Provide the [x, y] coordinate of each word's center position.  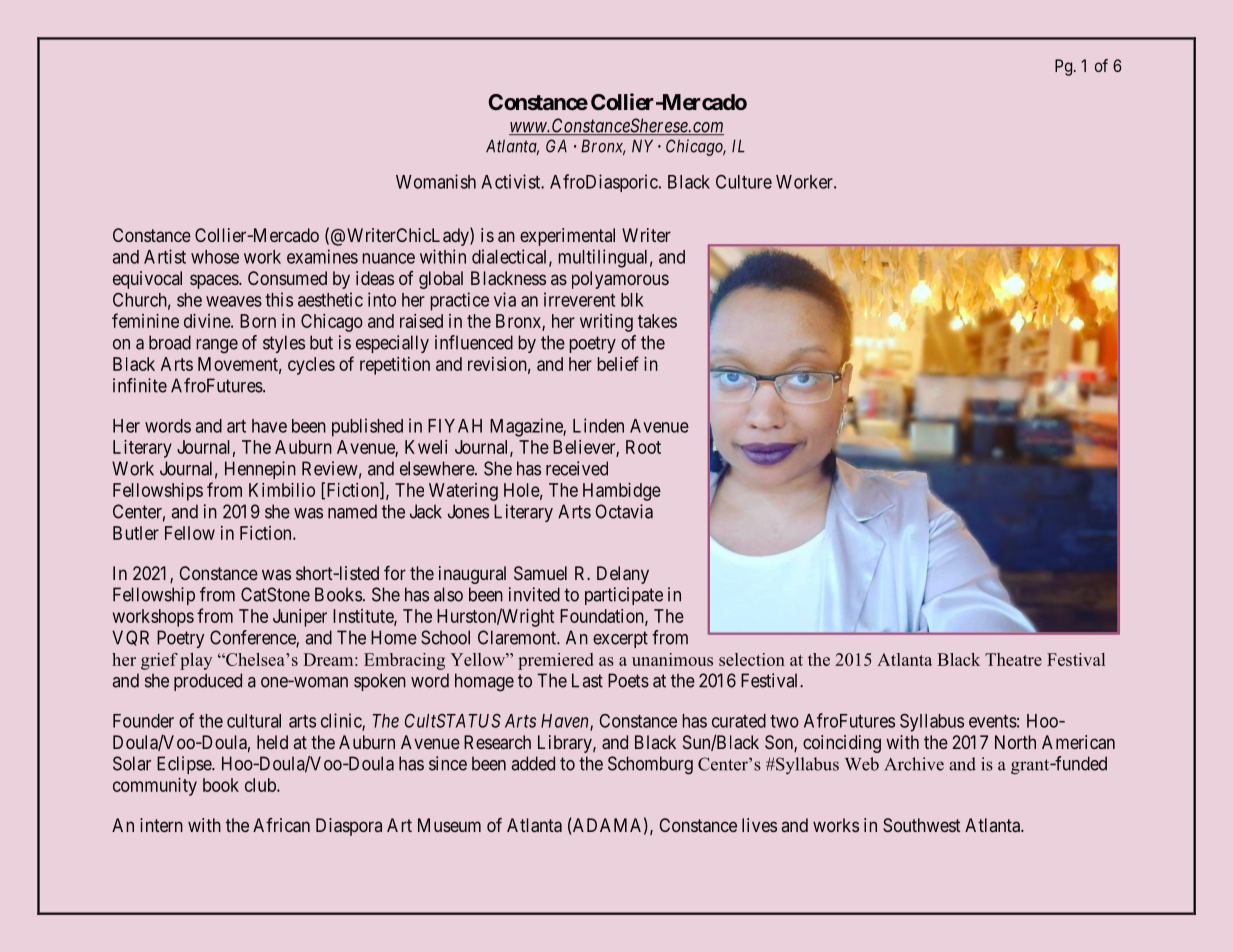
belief [618, 363]
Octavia [624, 511]
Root [643, 447]
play [196, 661]
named [352, 511]
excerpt [620, 639]
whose [215, 257]
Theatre [1013, 659]
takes [657, 321]
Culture [744, 182]
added [533, 763]
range [217, 346]
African [281, 825]
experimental [567, 237]
